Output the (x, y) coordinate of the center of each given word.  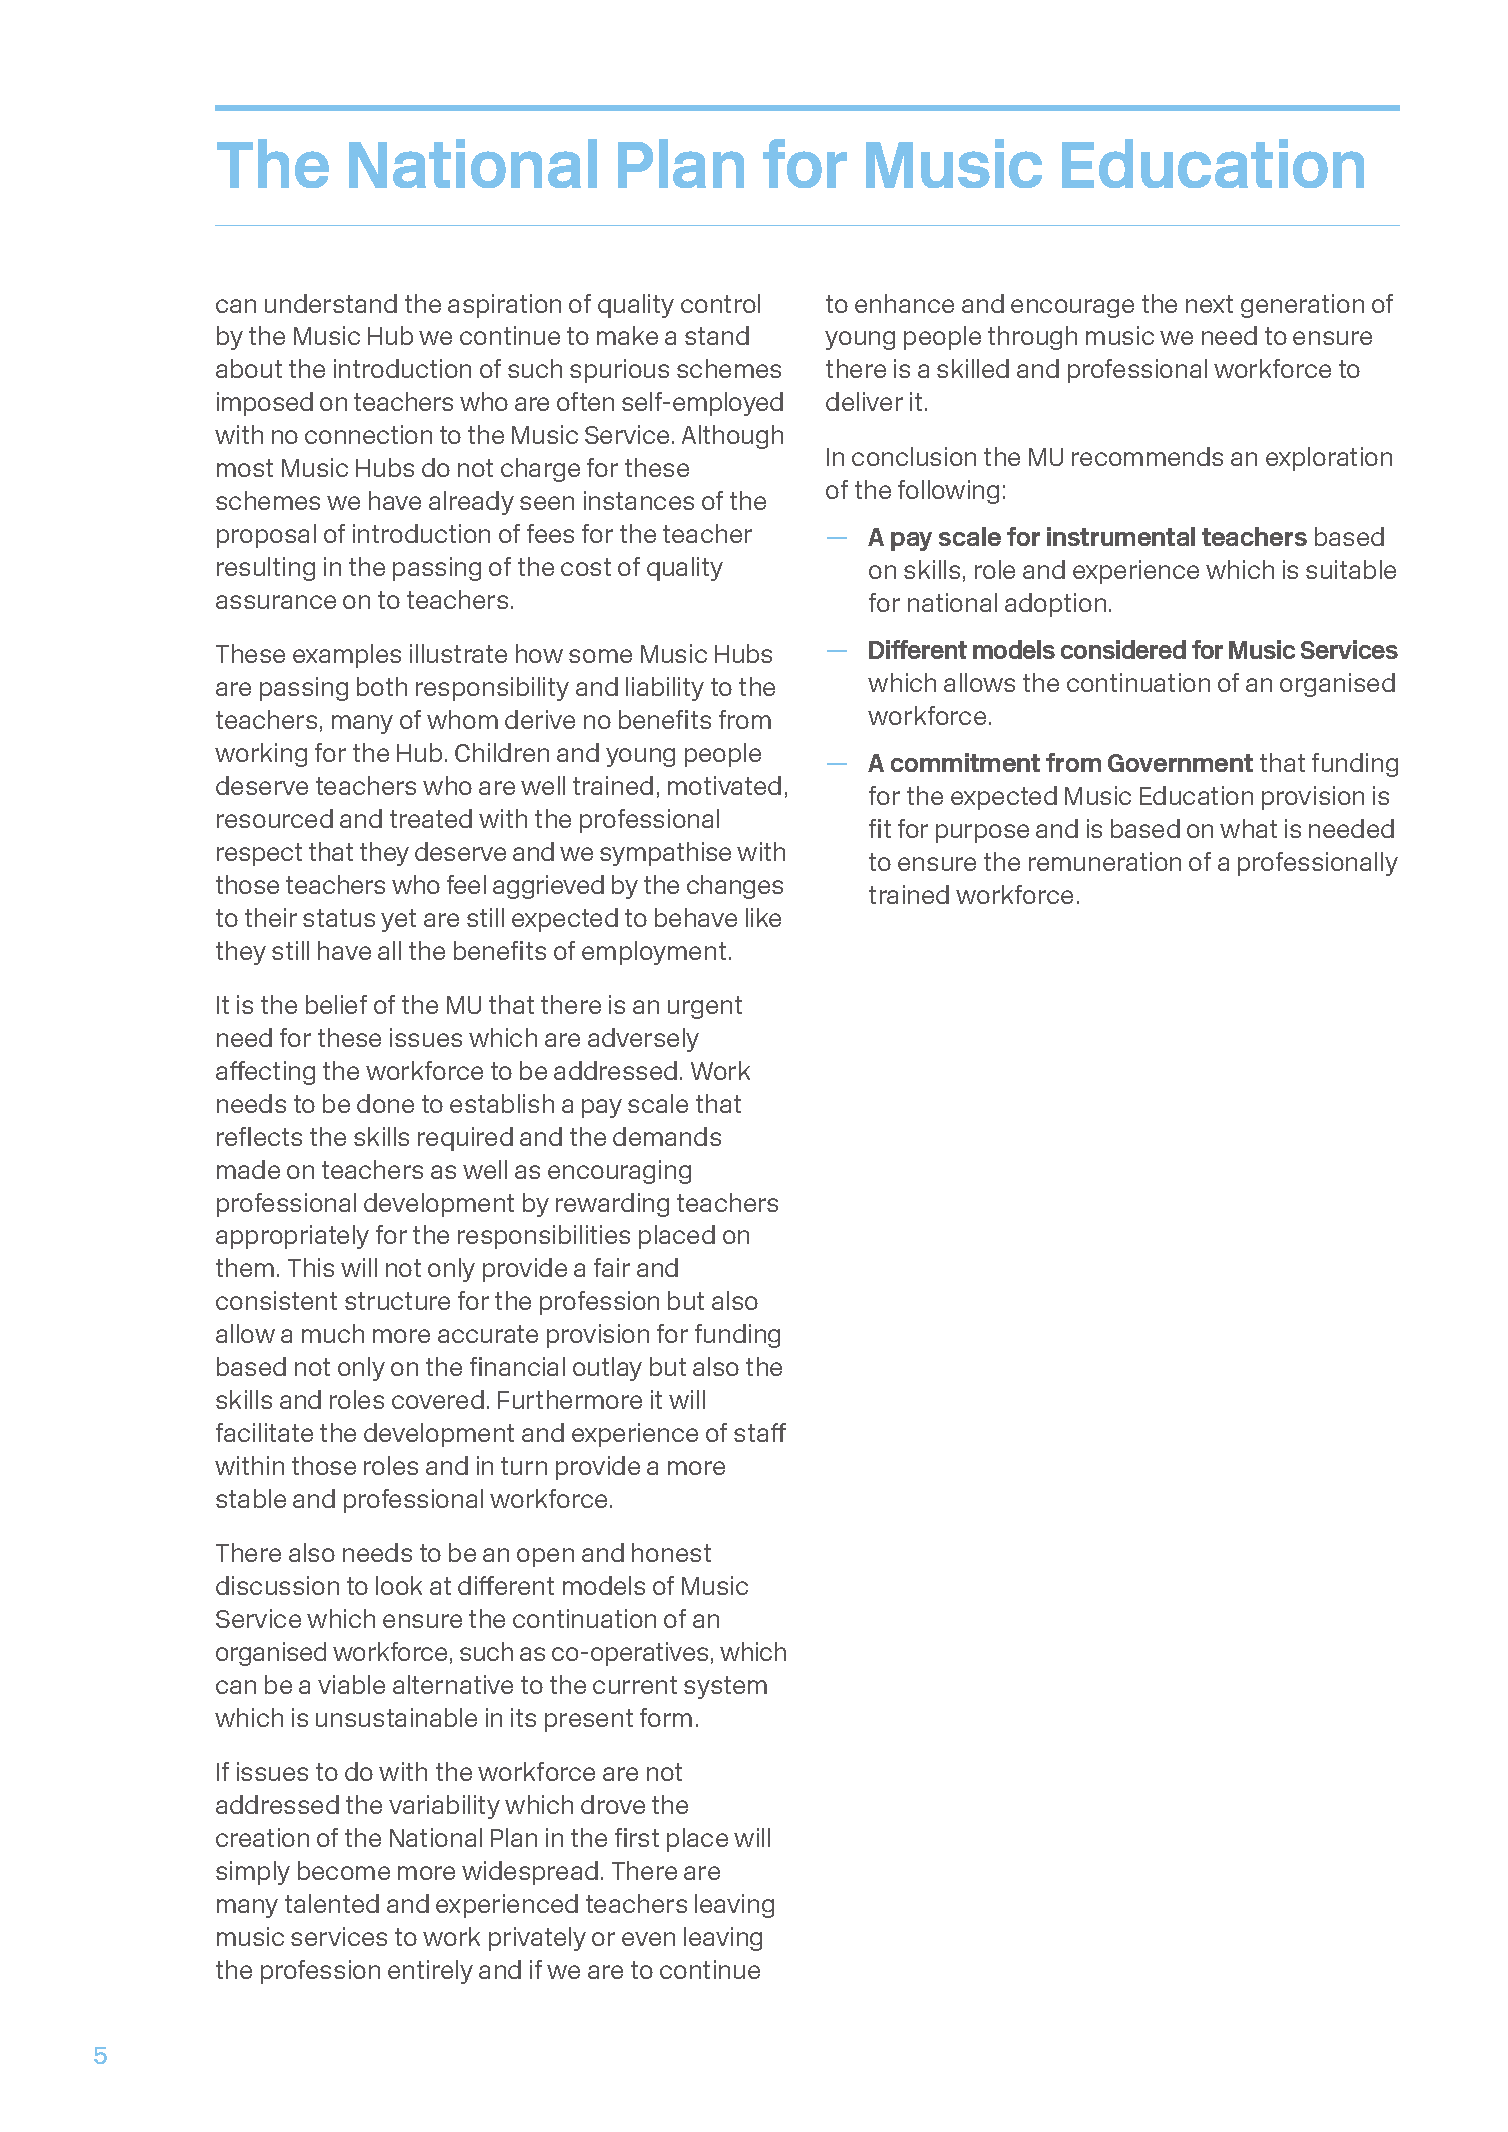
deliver (864, 401)
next (1209, 304)
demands (667, 1136)
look (399, 1585)
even (648, 1939)
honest (671, 1552)
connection (368, 434)
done (385, 1103)
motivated (724, 785)
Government (1180, 763)
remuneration (1105, 861)
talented (332, 1903)
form (666, 1717)
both (382, 686)
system (725, 1687)
